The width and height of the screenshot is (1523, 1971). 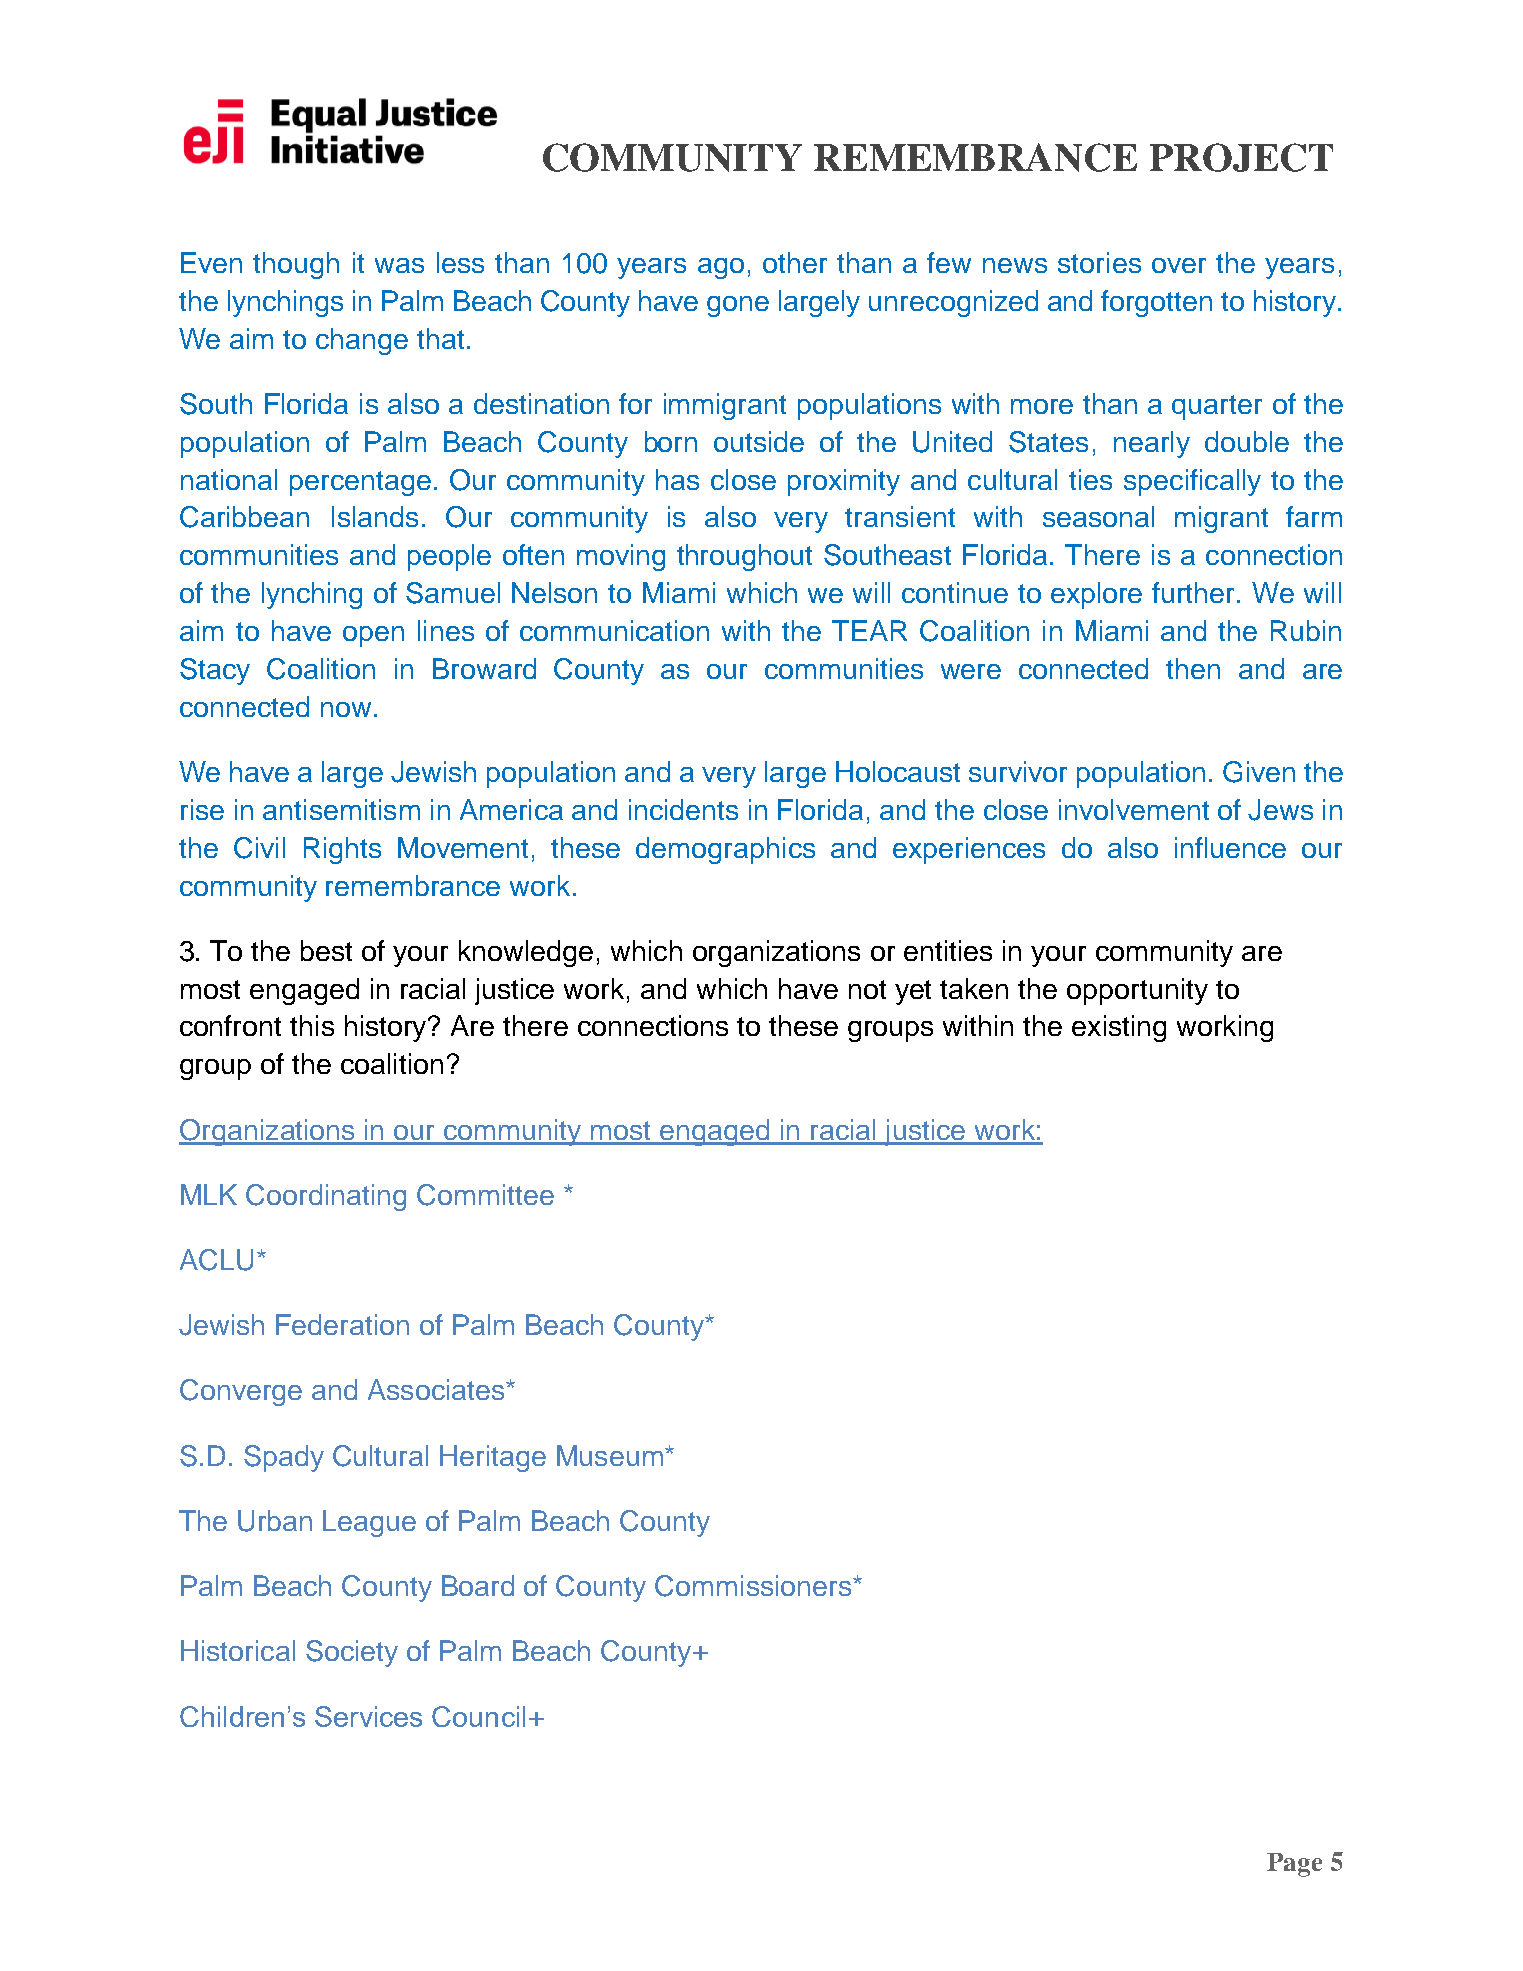 What do you see at coordinates (296, 265) in the screenshot?
I see `though` at bounding box center [296, 265].
